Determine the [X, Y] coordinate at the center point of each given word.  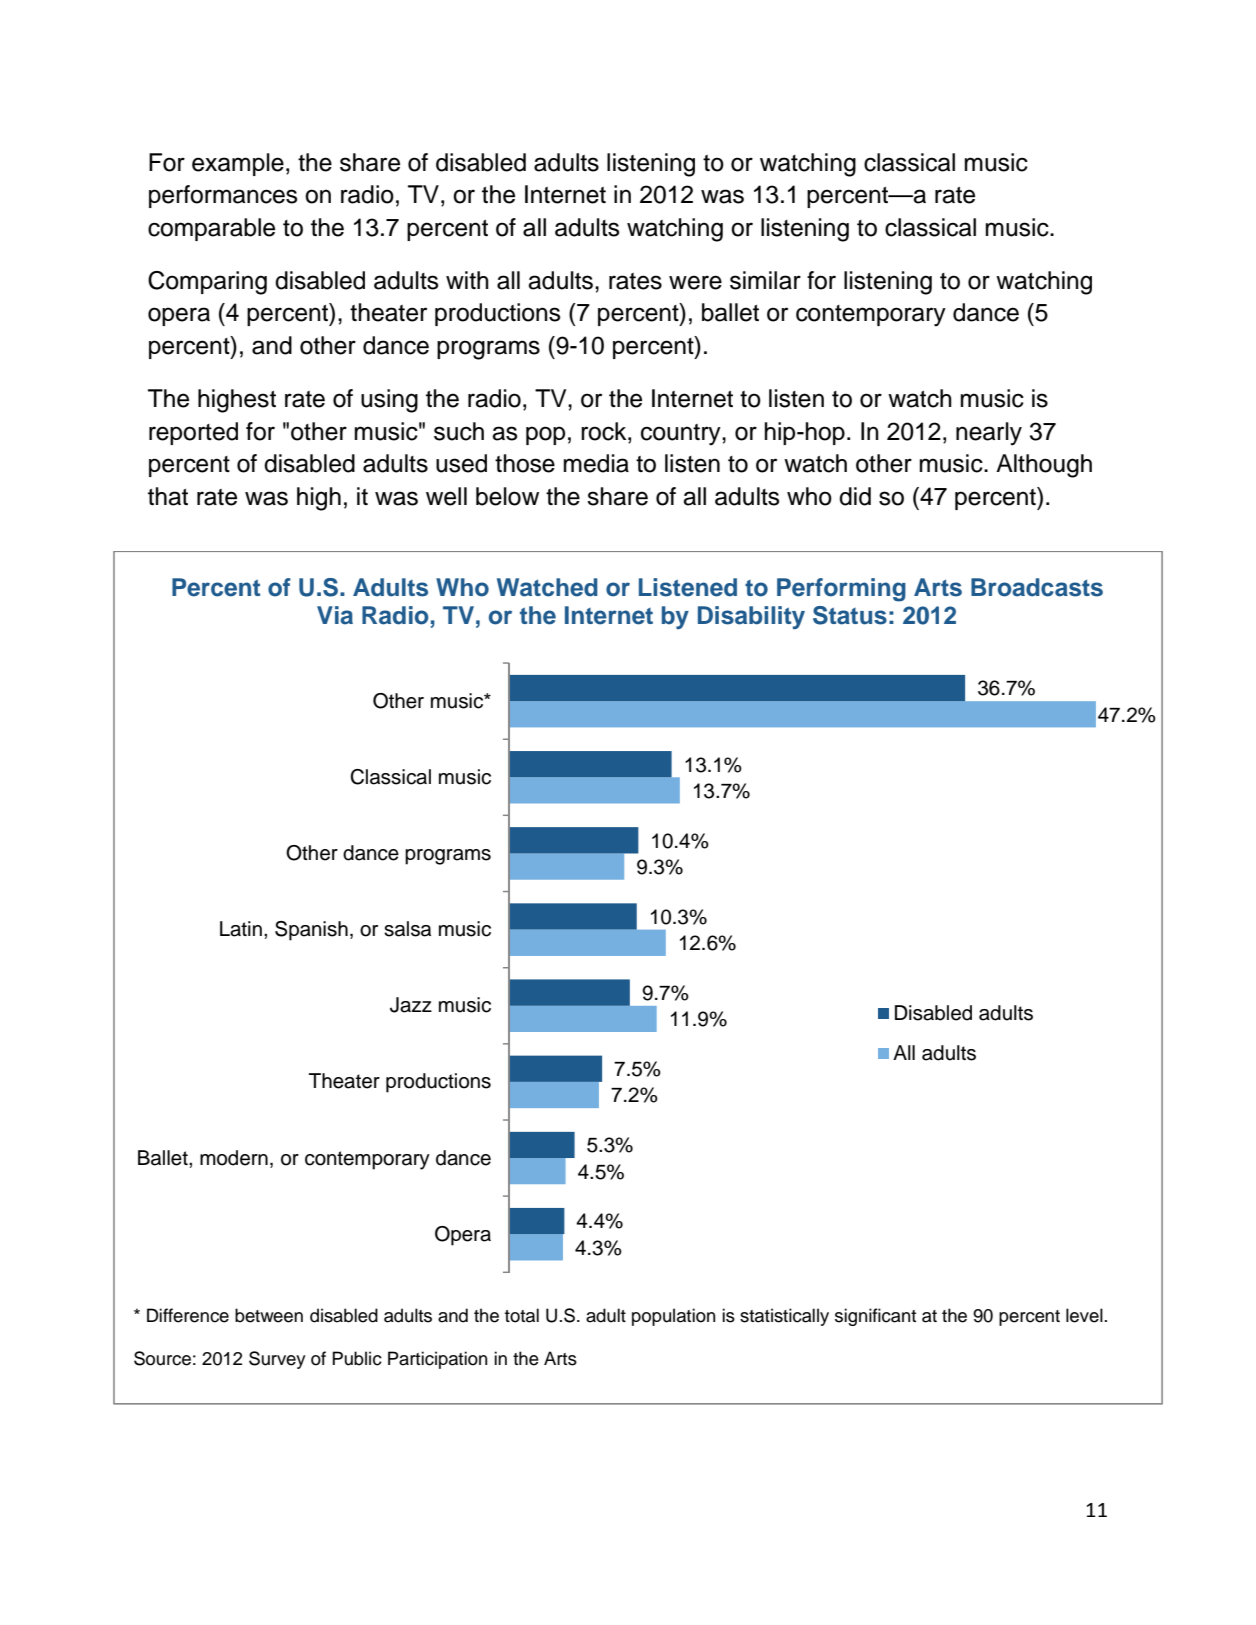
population [673, 1317]
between [269, 1315]
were [695, 282]
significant [875, 1317]
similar [765, 280]
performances [223, 196]
